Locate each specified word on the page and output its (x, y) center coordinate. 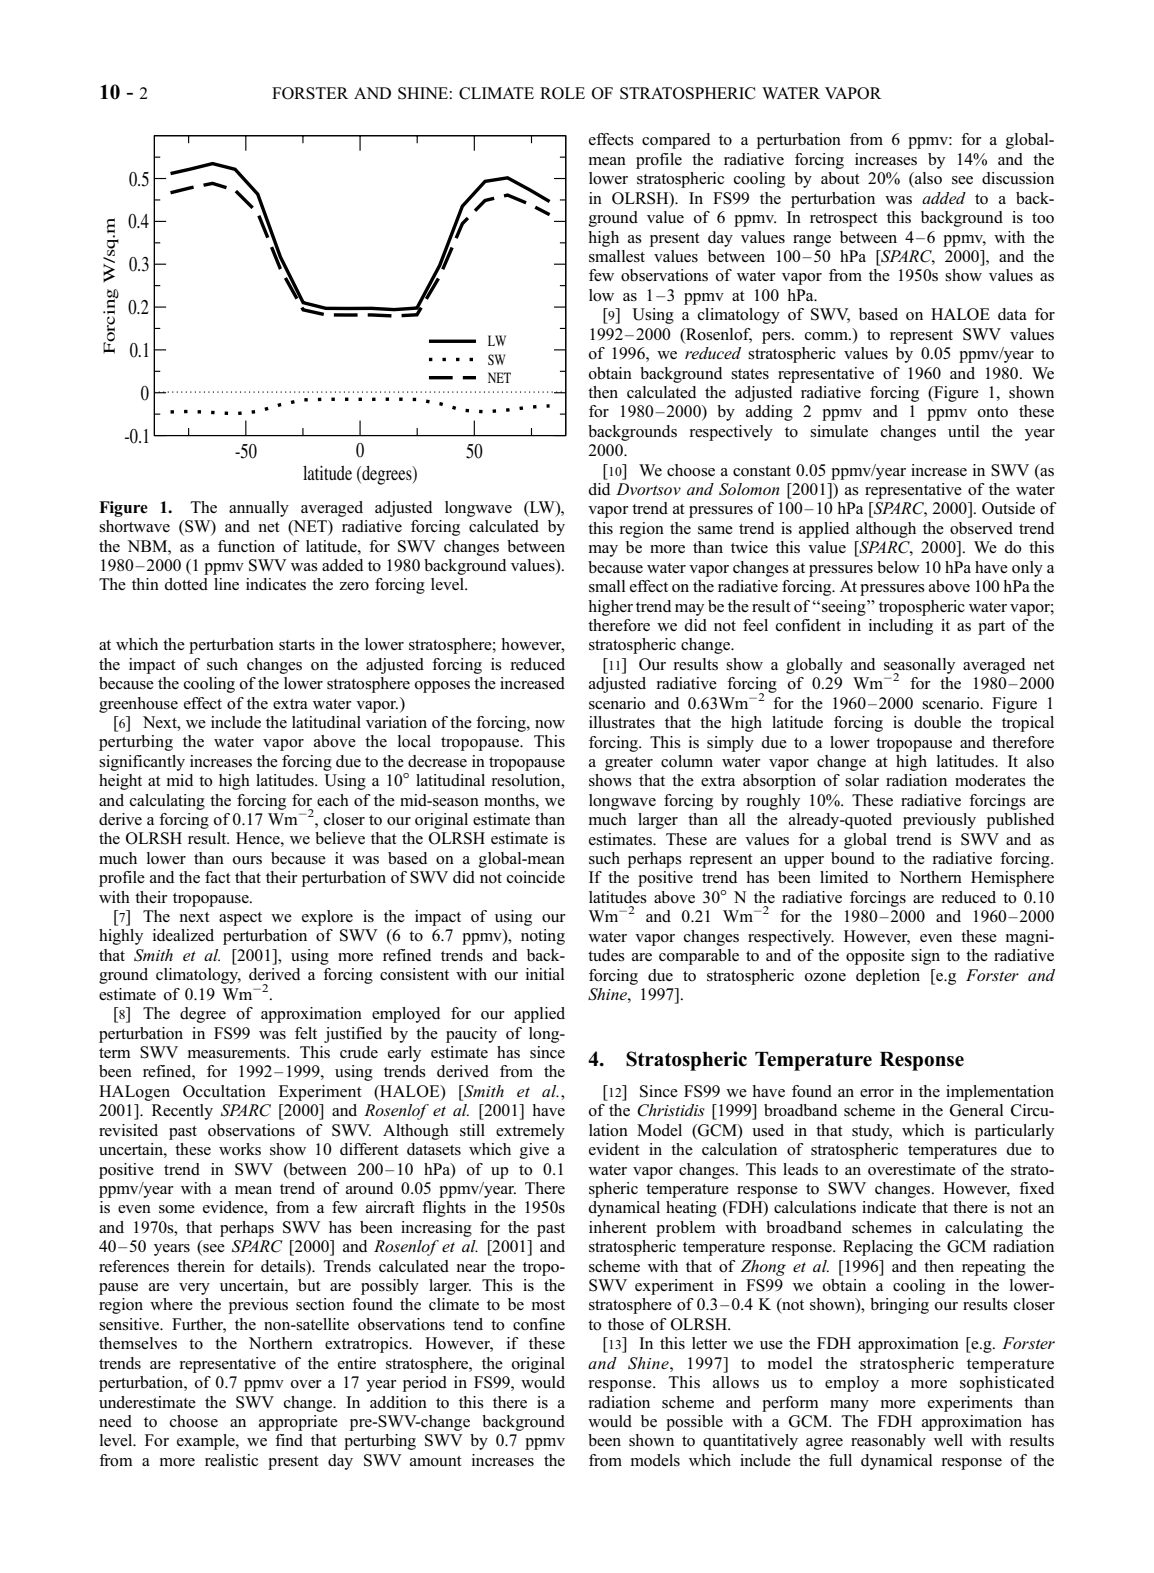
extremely (530, 1132)
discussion (1018, 178)
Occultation (224, 1091)
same (715, 530)
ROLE (562, 93)
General (976, 1110)
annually (259, 509)
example (207, 1442)
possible (694, 1423)
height (120, 782)
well (948, 1440)
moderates (990, 780)
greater (629, 764)
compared (676, 141)
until (963, 431)
